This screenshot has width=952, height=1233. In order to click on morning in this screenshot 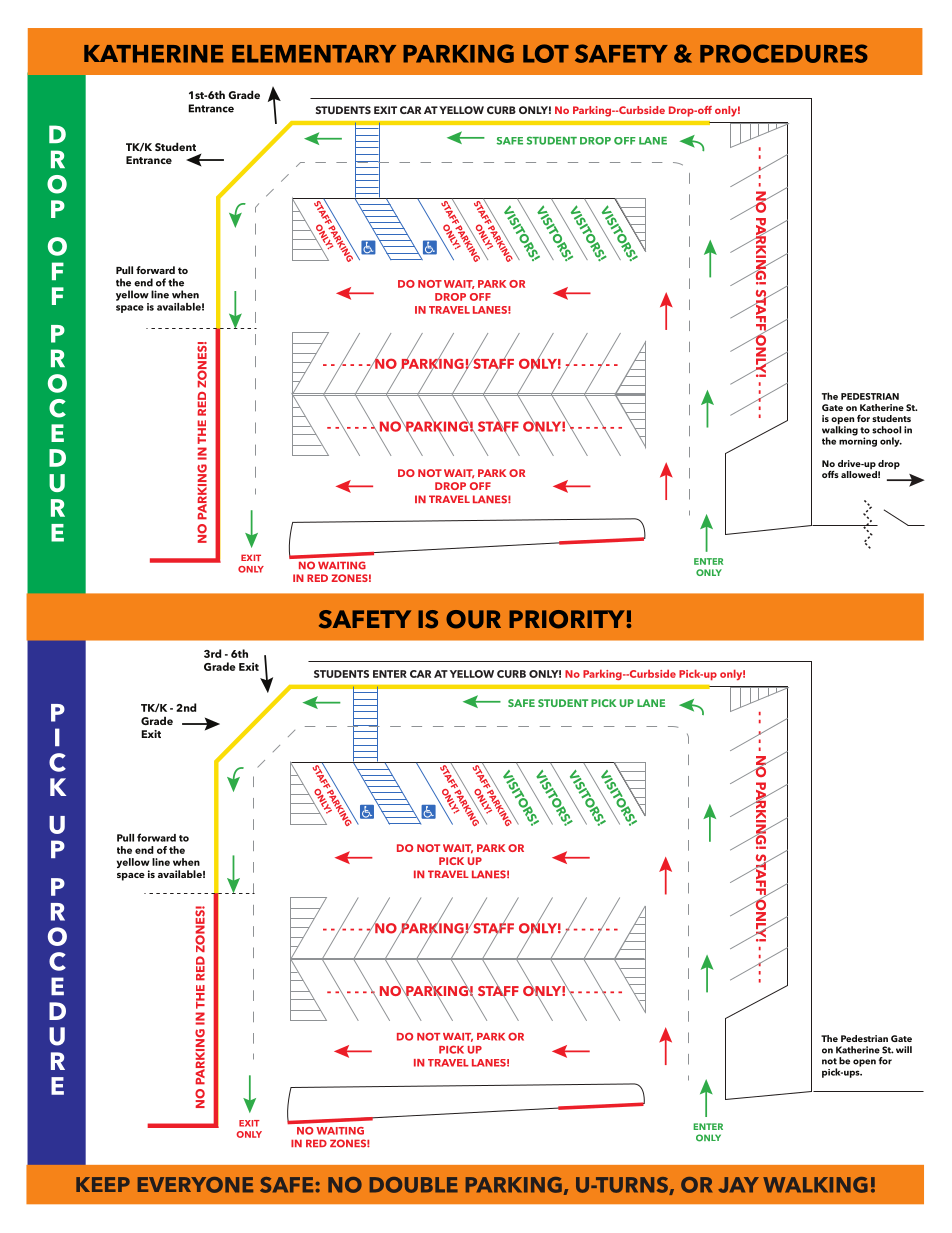, I will do `click(858, 441)`.
